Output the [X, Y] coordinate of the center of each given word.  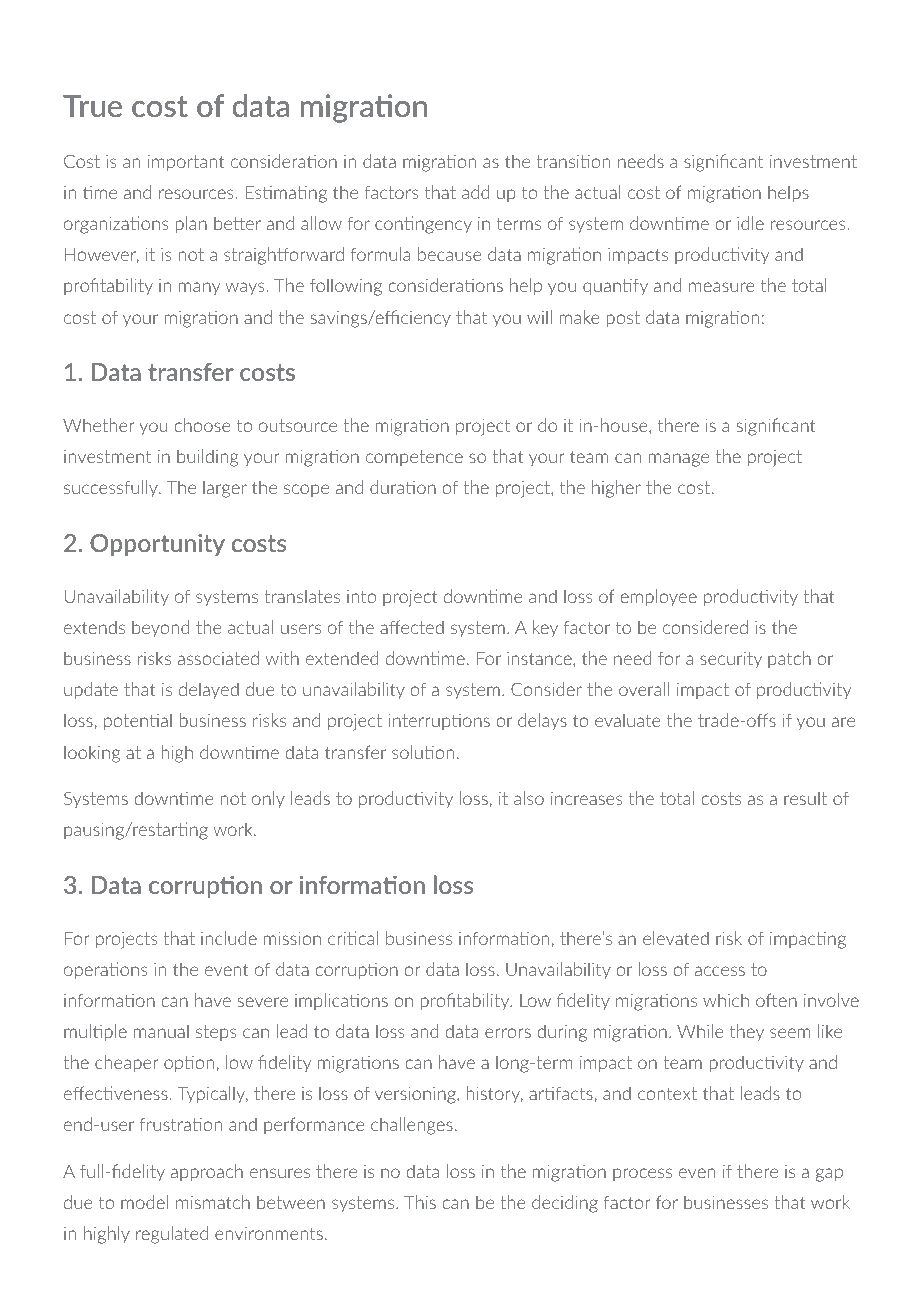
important [186, 163]
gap [829, 1175]
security [731, 660]
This [420, 1202]
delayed [209, 690]
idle [750, 223]
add [475, 192]
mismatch [213, 1202]
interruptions [439, 722]
